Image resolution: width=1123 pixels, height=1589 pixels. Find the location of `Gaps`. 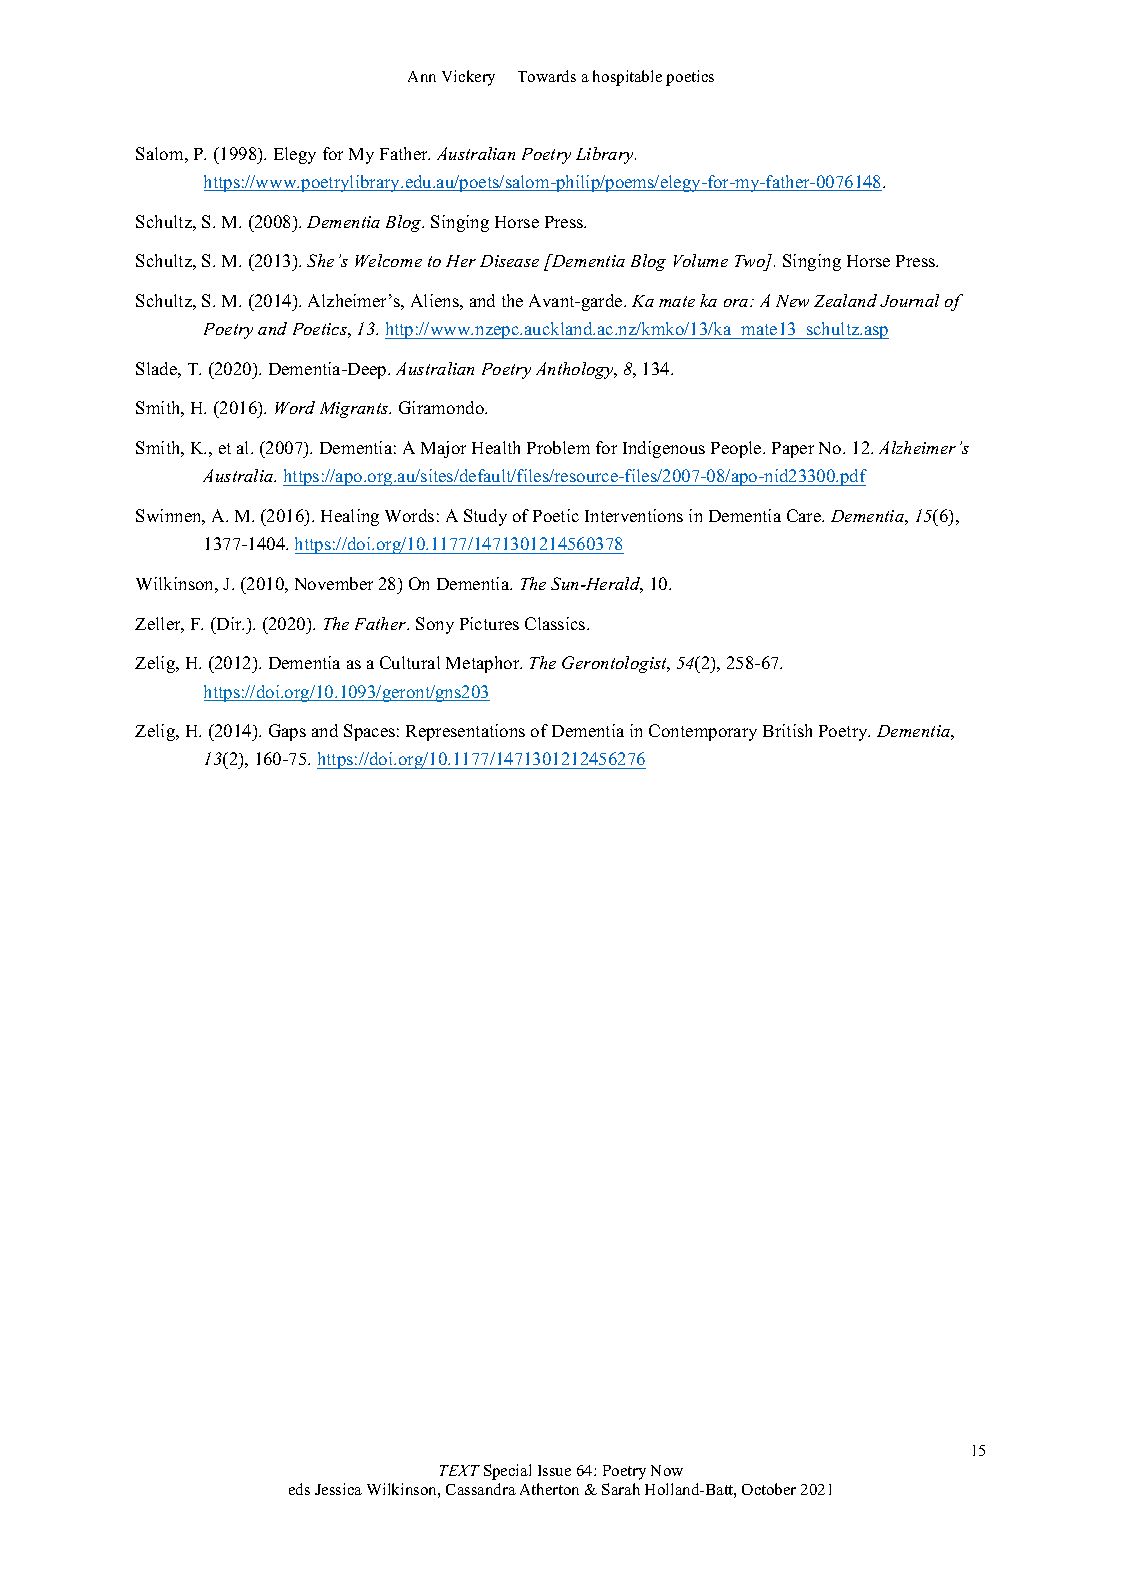

Gaps is located at coordinates (287, 732).
